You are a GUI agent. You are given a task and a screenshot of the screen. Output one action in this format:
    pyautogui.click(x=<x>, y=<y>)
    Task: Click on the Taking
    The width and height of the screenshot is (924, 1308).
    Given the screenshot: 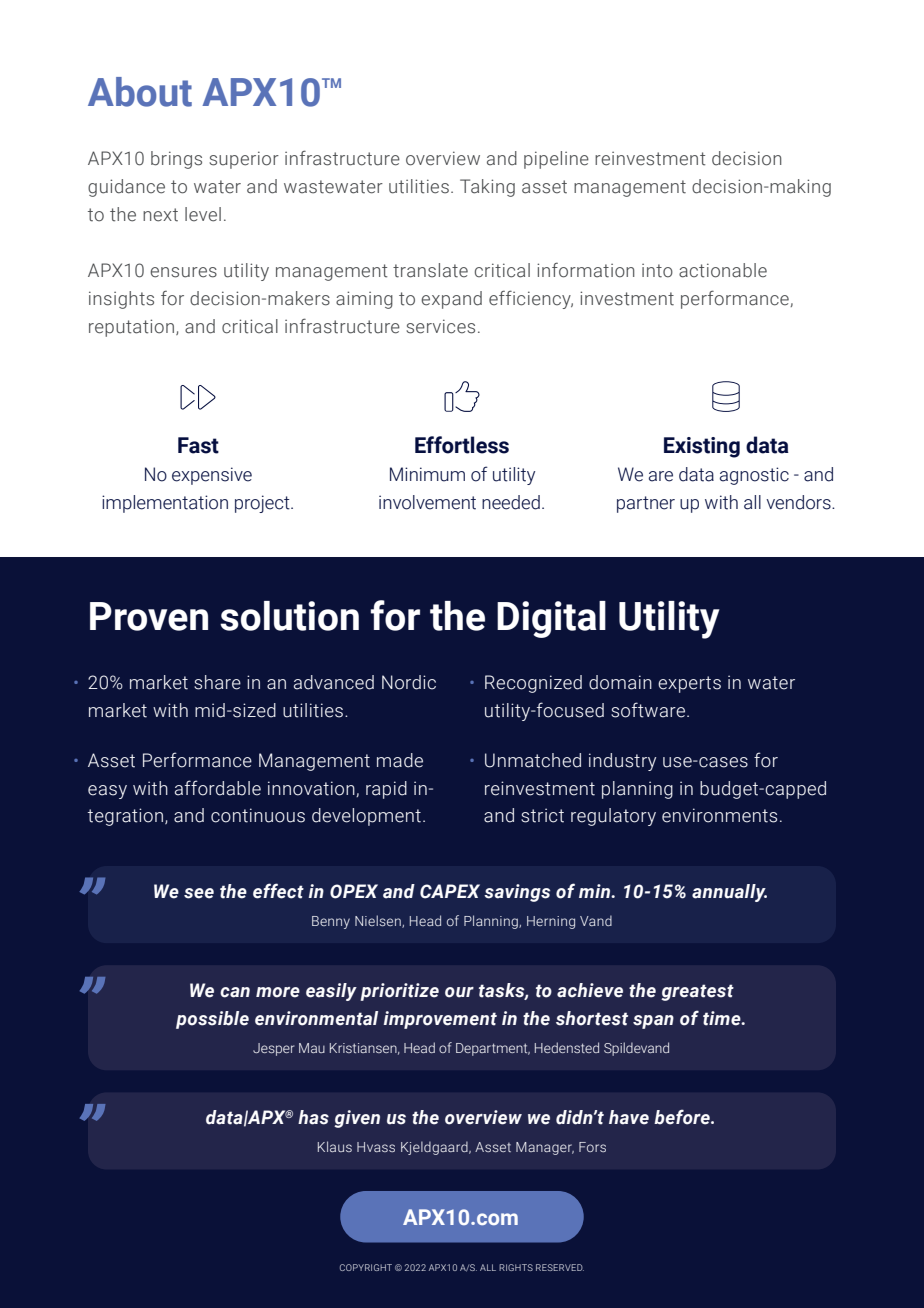 What is the action you would take?
    pyautogui.click(x=487, y=188)
